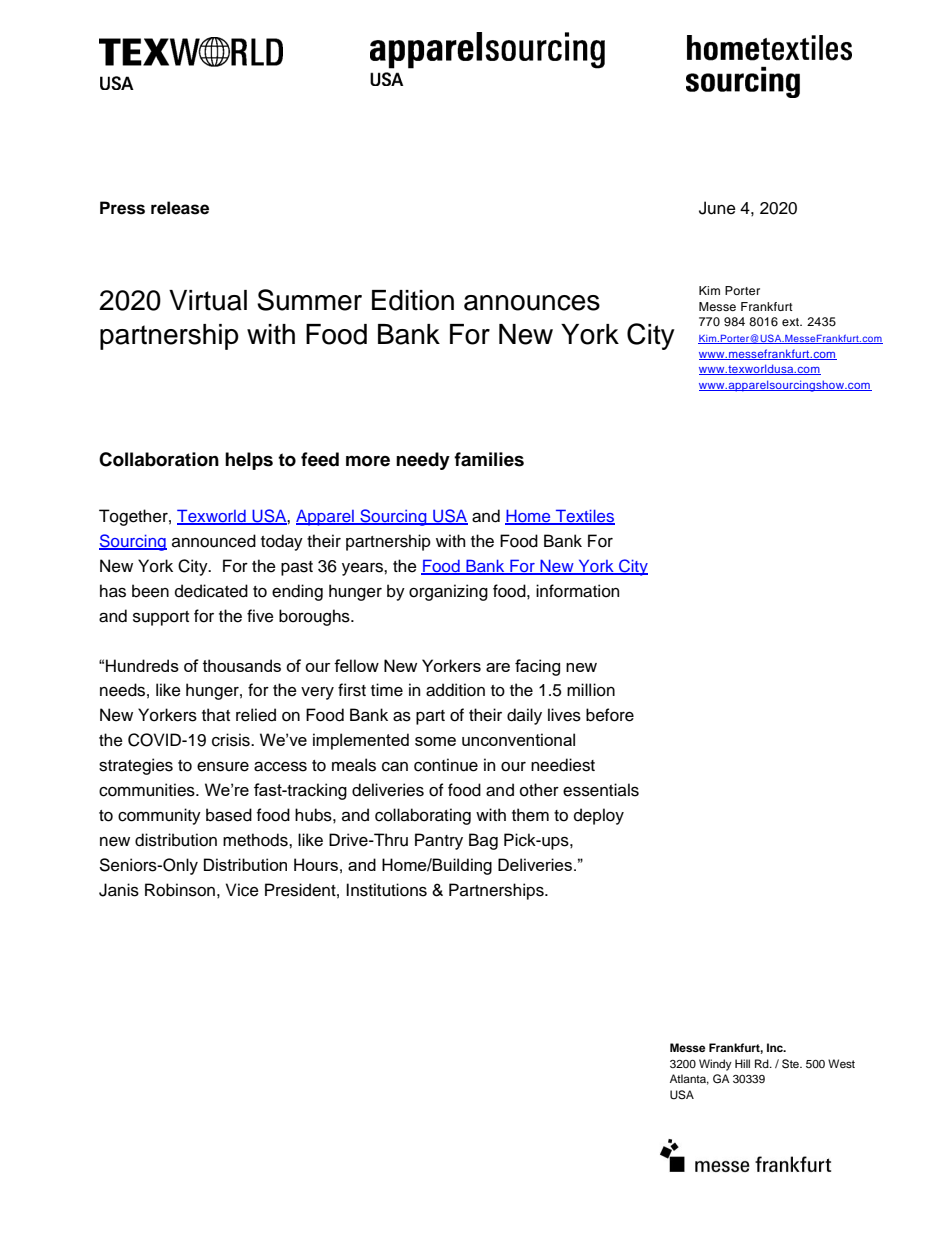  I want to click on release, so click(180, 208).
